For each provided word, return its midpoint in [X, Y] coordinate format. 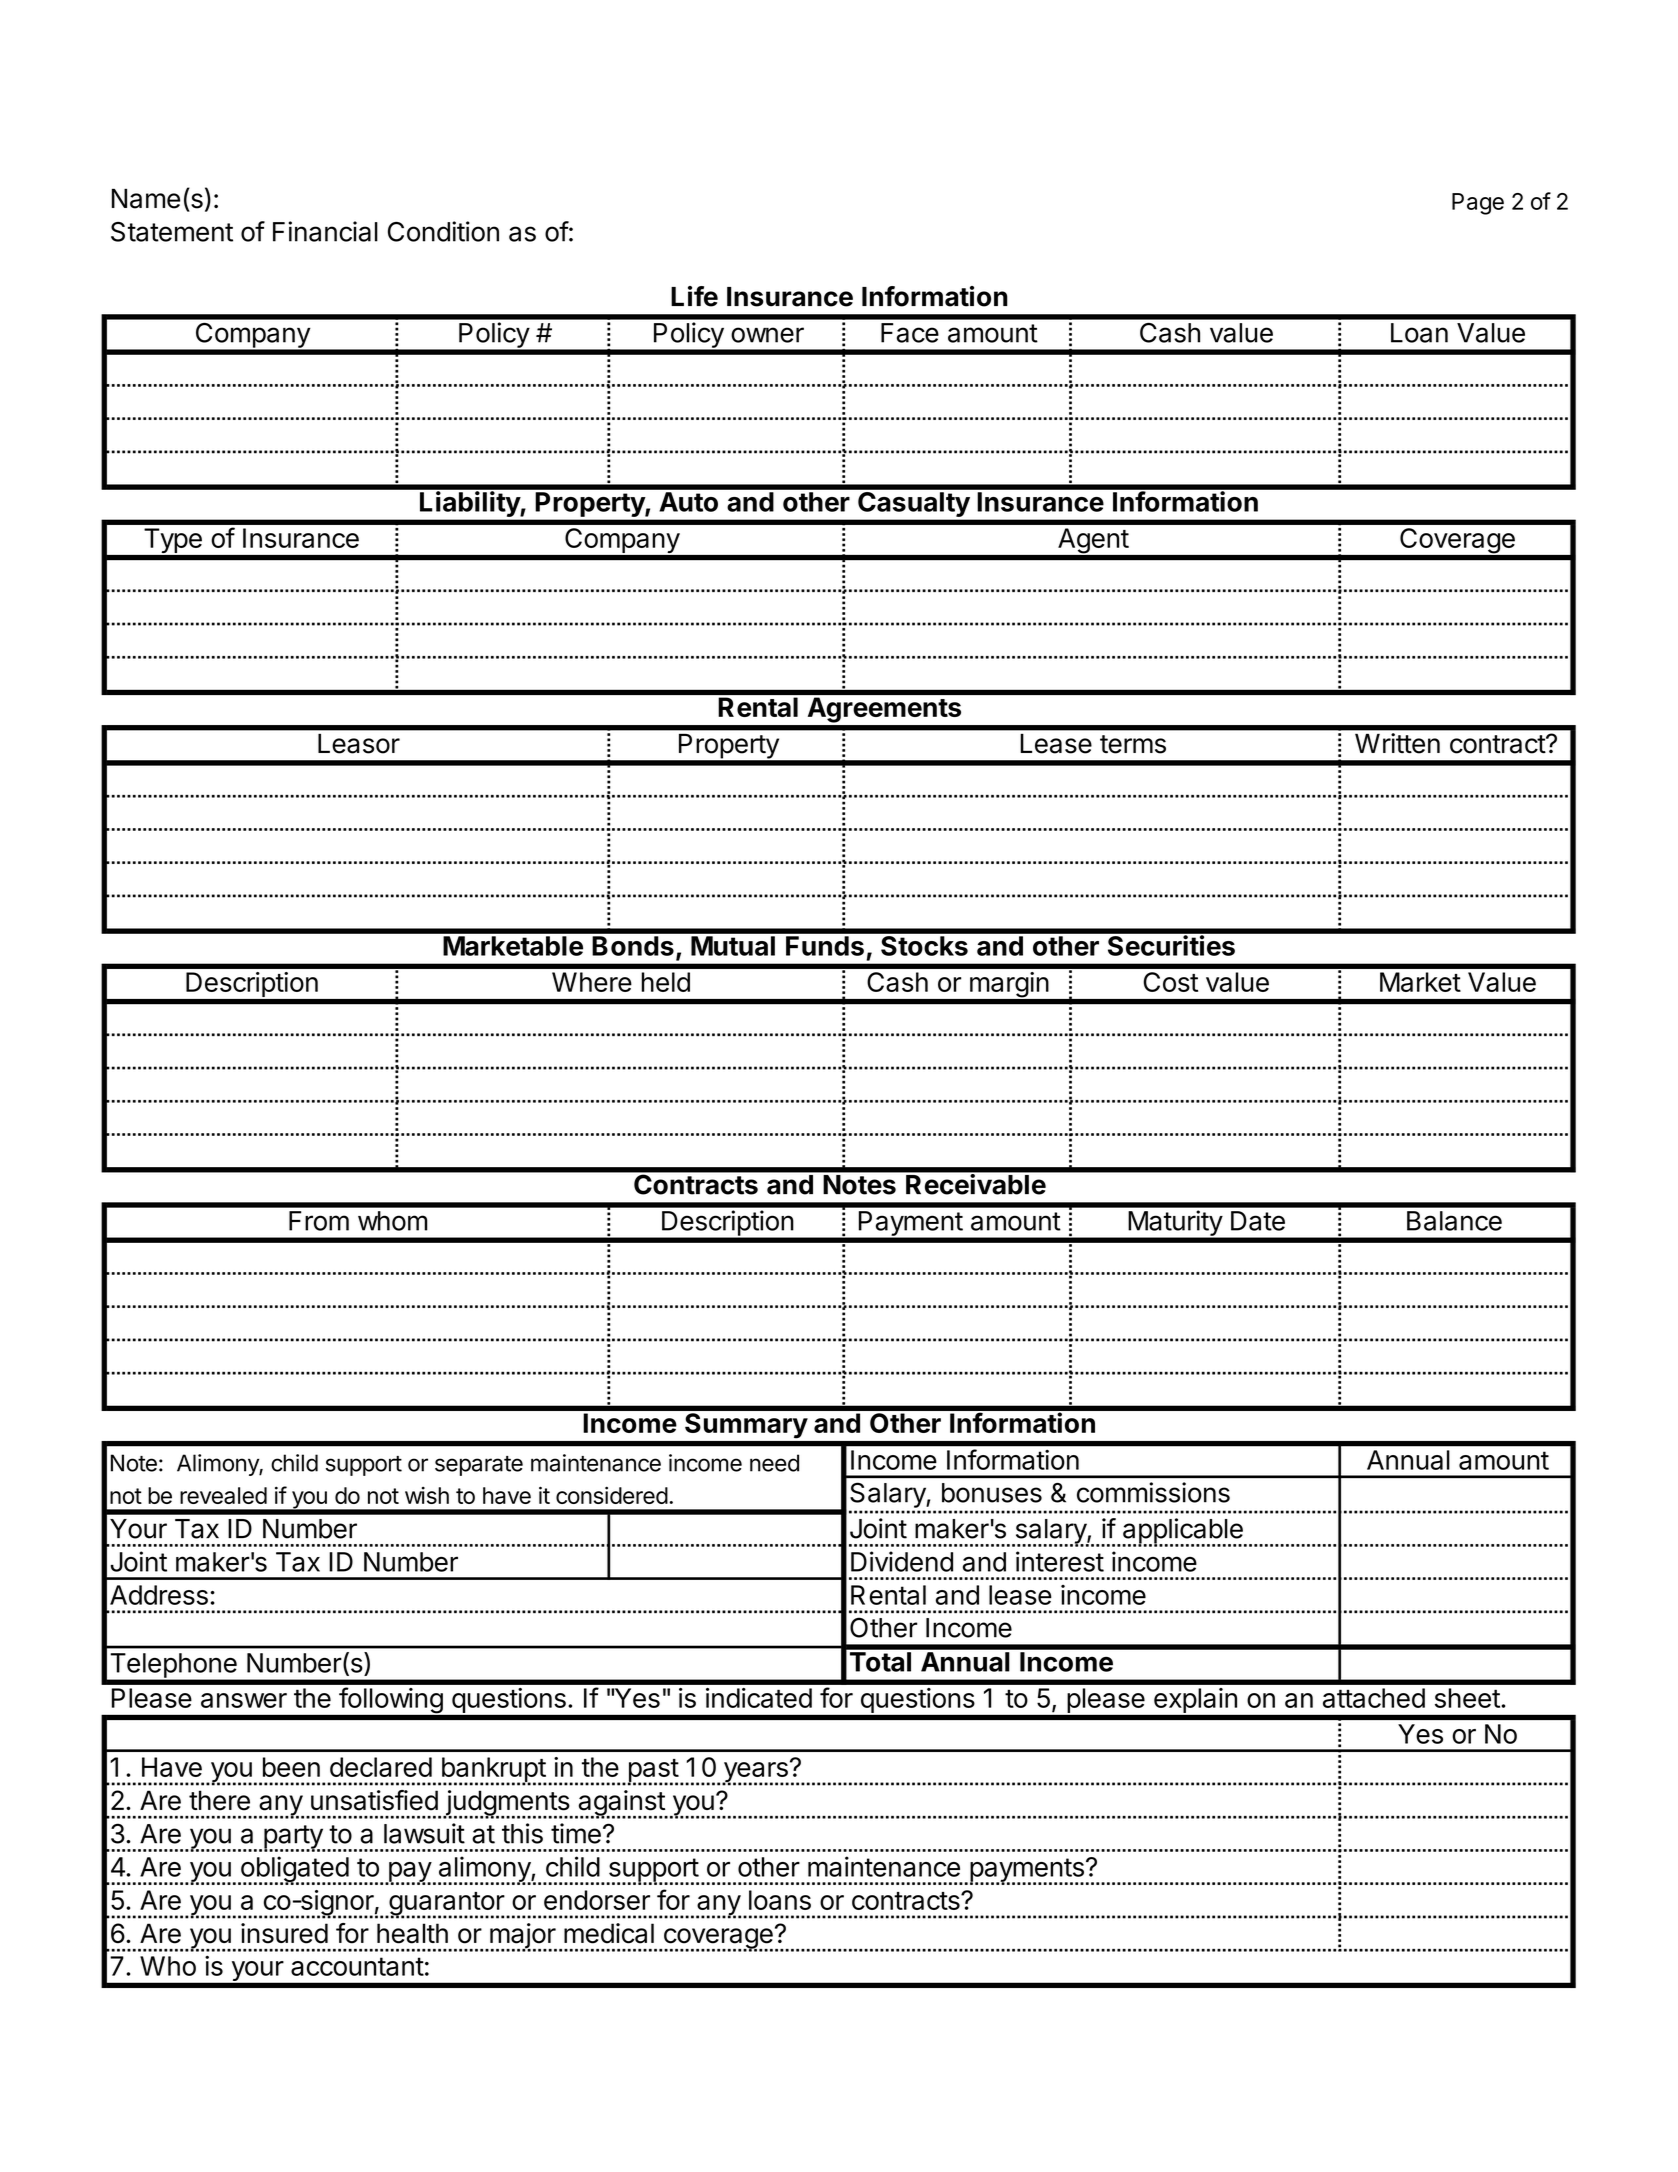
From [319, 1221]
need [774, 1463]
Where [592, 982]
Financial [325, 231]
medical [609, 1933]
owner [767, 335]
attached [1374, 1698]
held [666, 982]
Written [1397, 743]
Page [1478, 204]
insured [284, 1933]
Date [1258, 1221]
